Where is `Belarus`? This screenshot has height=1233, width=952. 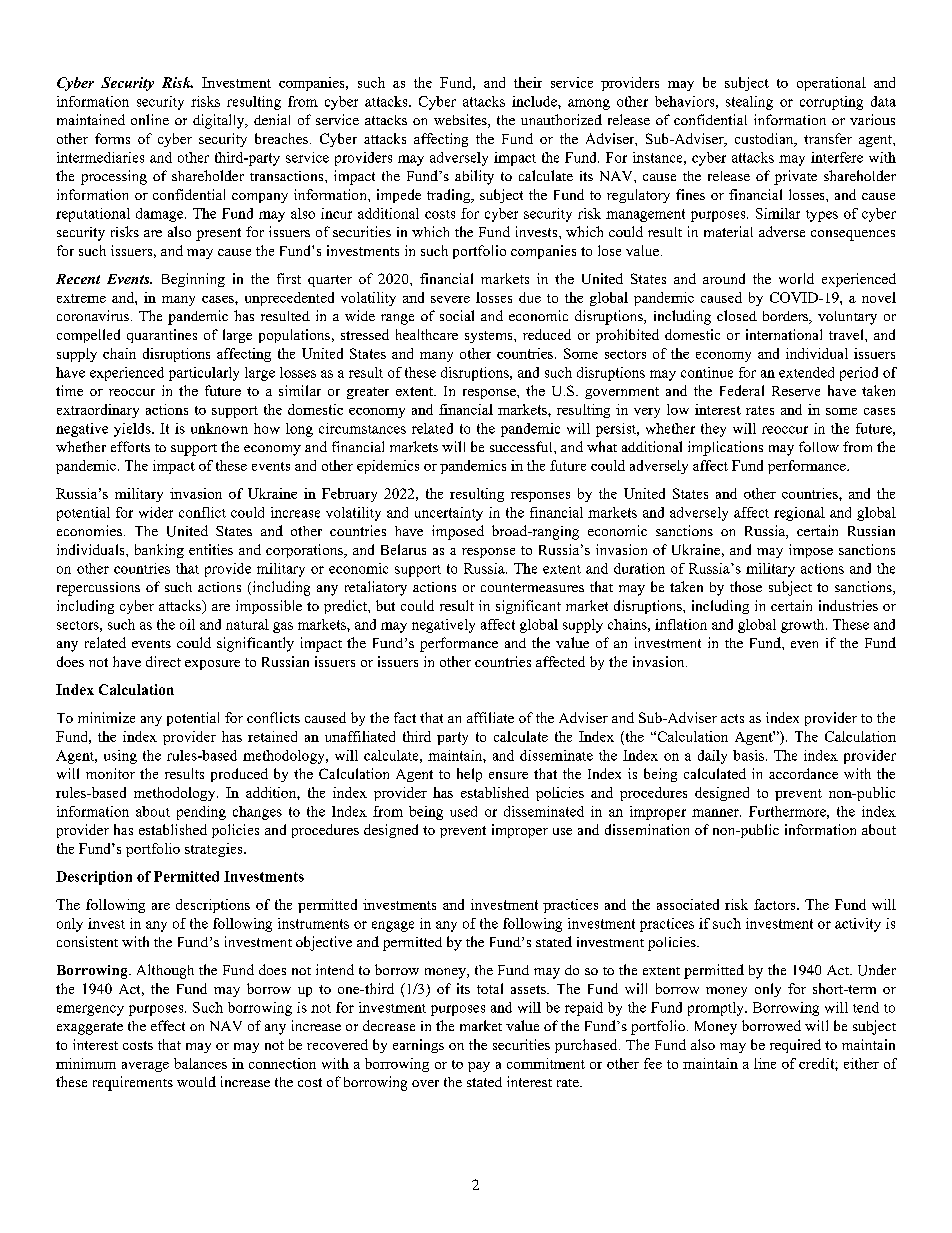
Belarus is located at coordinates (403, 549).
